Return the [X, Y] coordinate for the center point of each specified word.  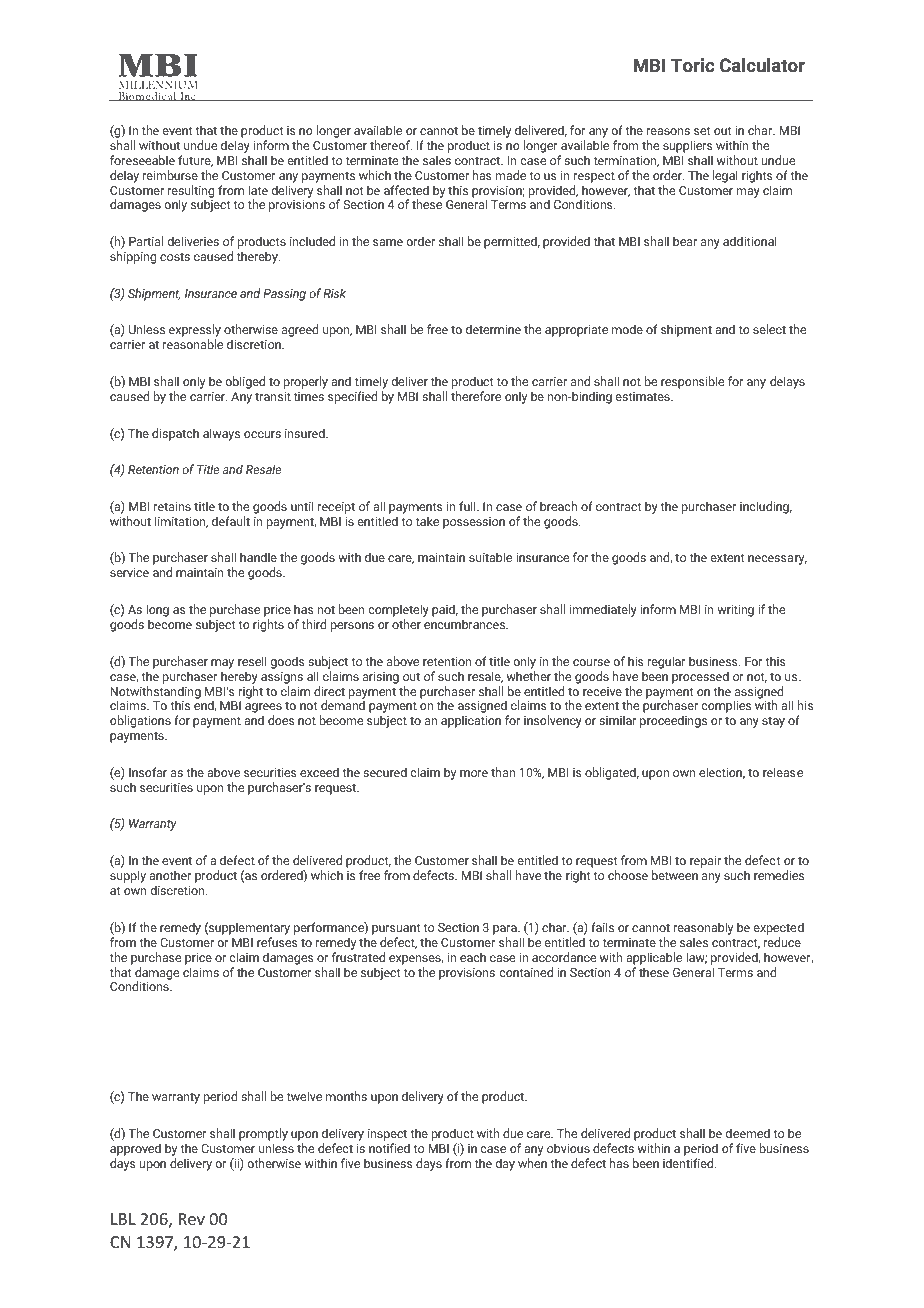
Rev [192, 1219]
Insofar [148, 772]
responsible [692, 382]
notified [389, 1148]
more [474, 773]
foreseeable [142, 160]
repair [705, 862]
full [468, 506]
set [702, 131]
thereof [391, 145]
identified [689, 1163]
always [221, 434]
